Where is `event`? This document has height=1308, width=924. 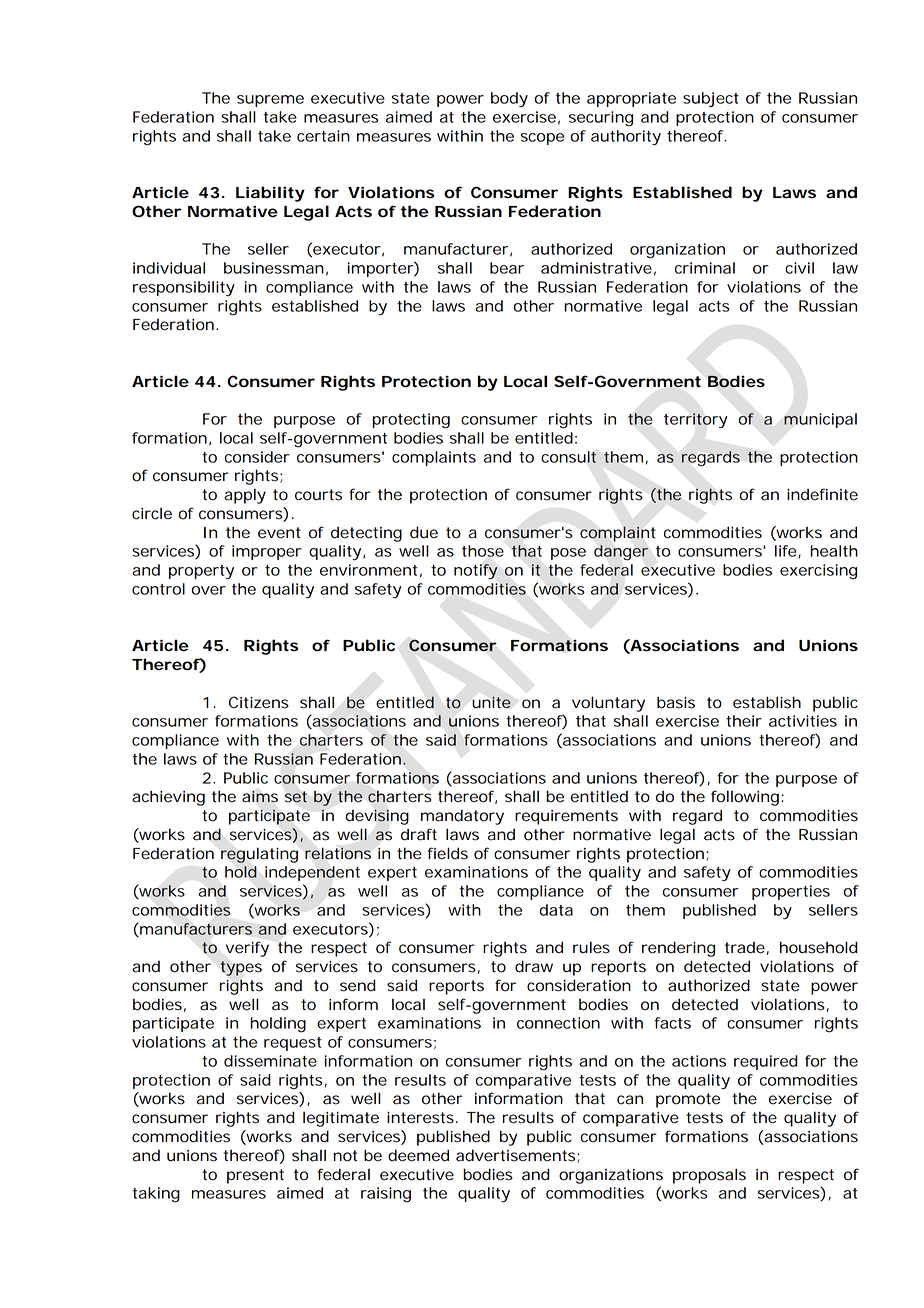 event is located at coordinates (279, 533).
